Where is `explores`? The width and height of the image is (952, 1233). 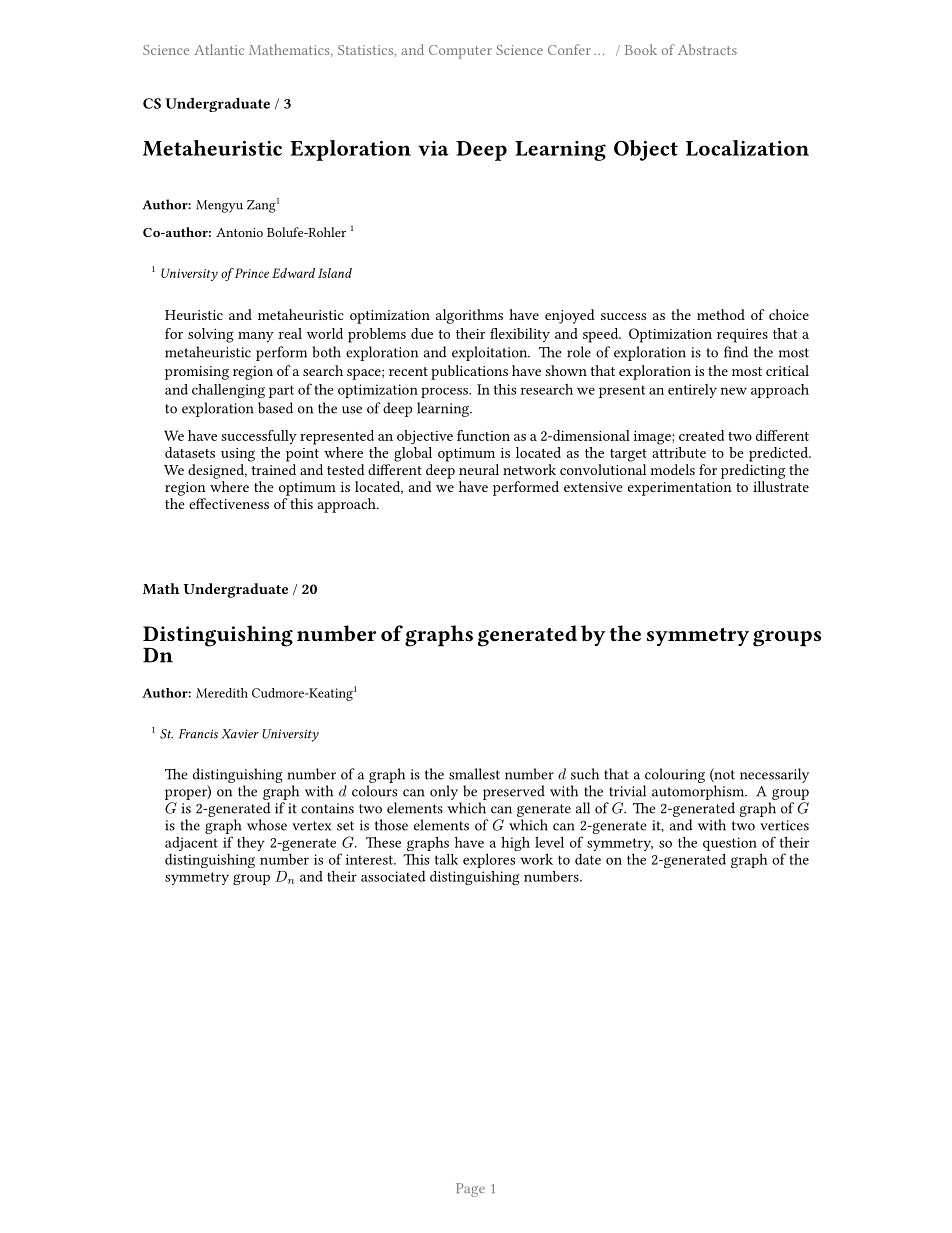 explores is located at coordinates (489, 860).
